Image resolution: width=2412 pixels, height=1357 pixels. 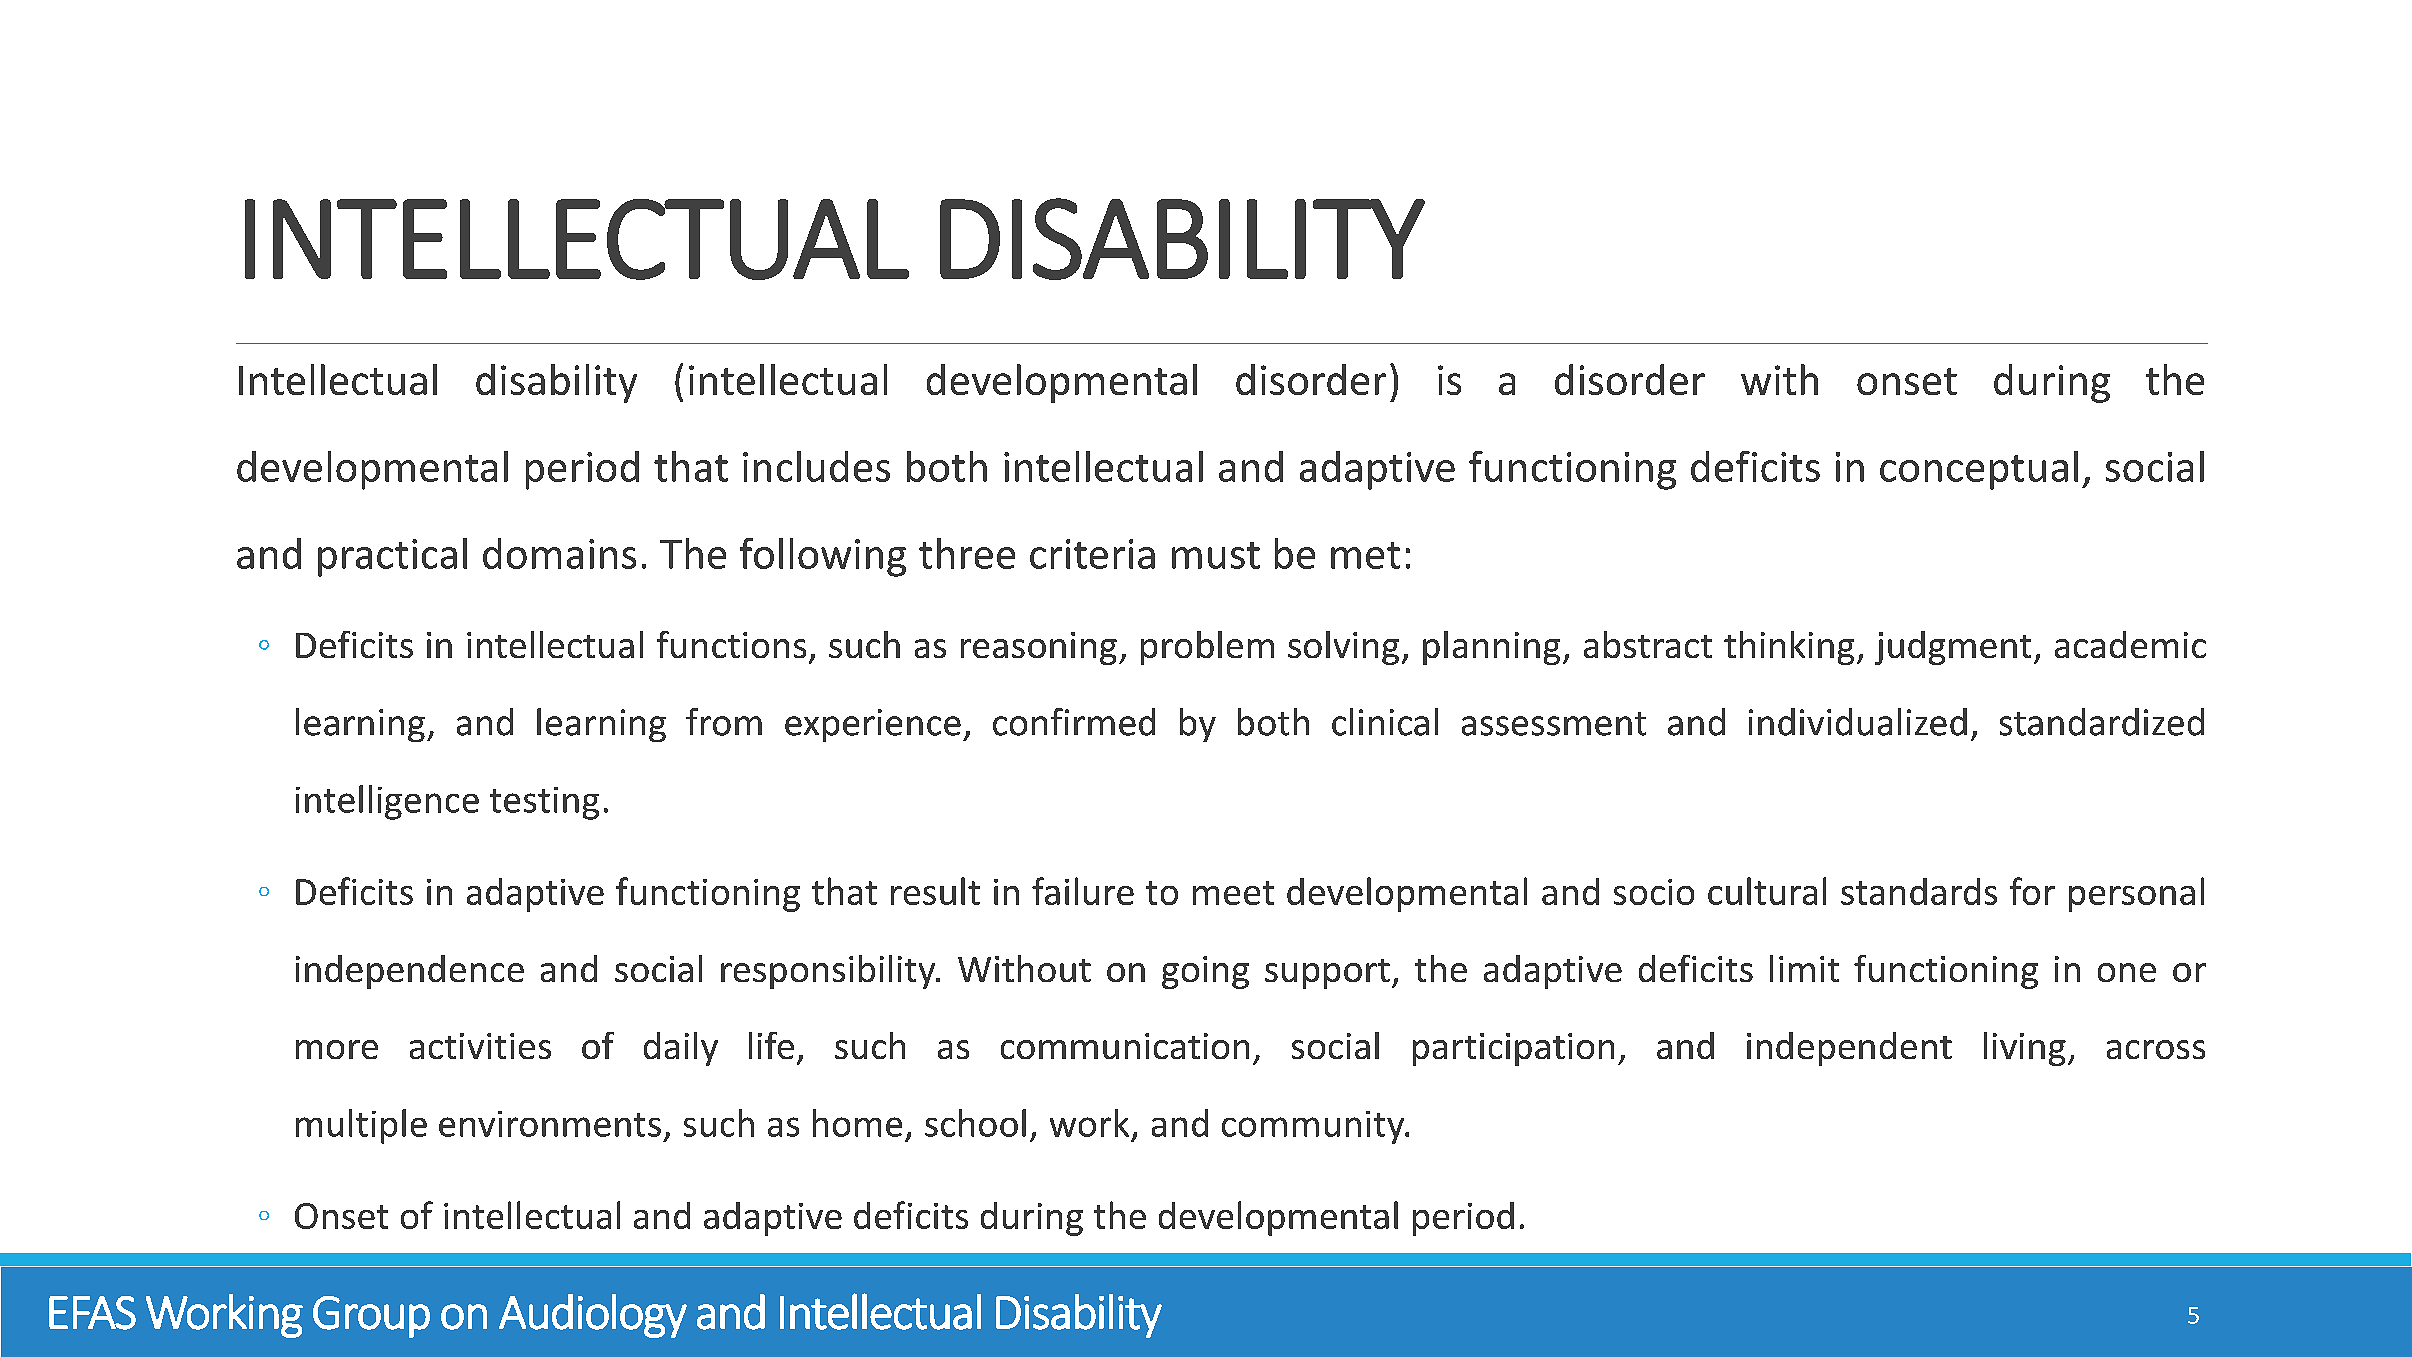 I want to click on independence, so click(x=410, y=972).
